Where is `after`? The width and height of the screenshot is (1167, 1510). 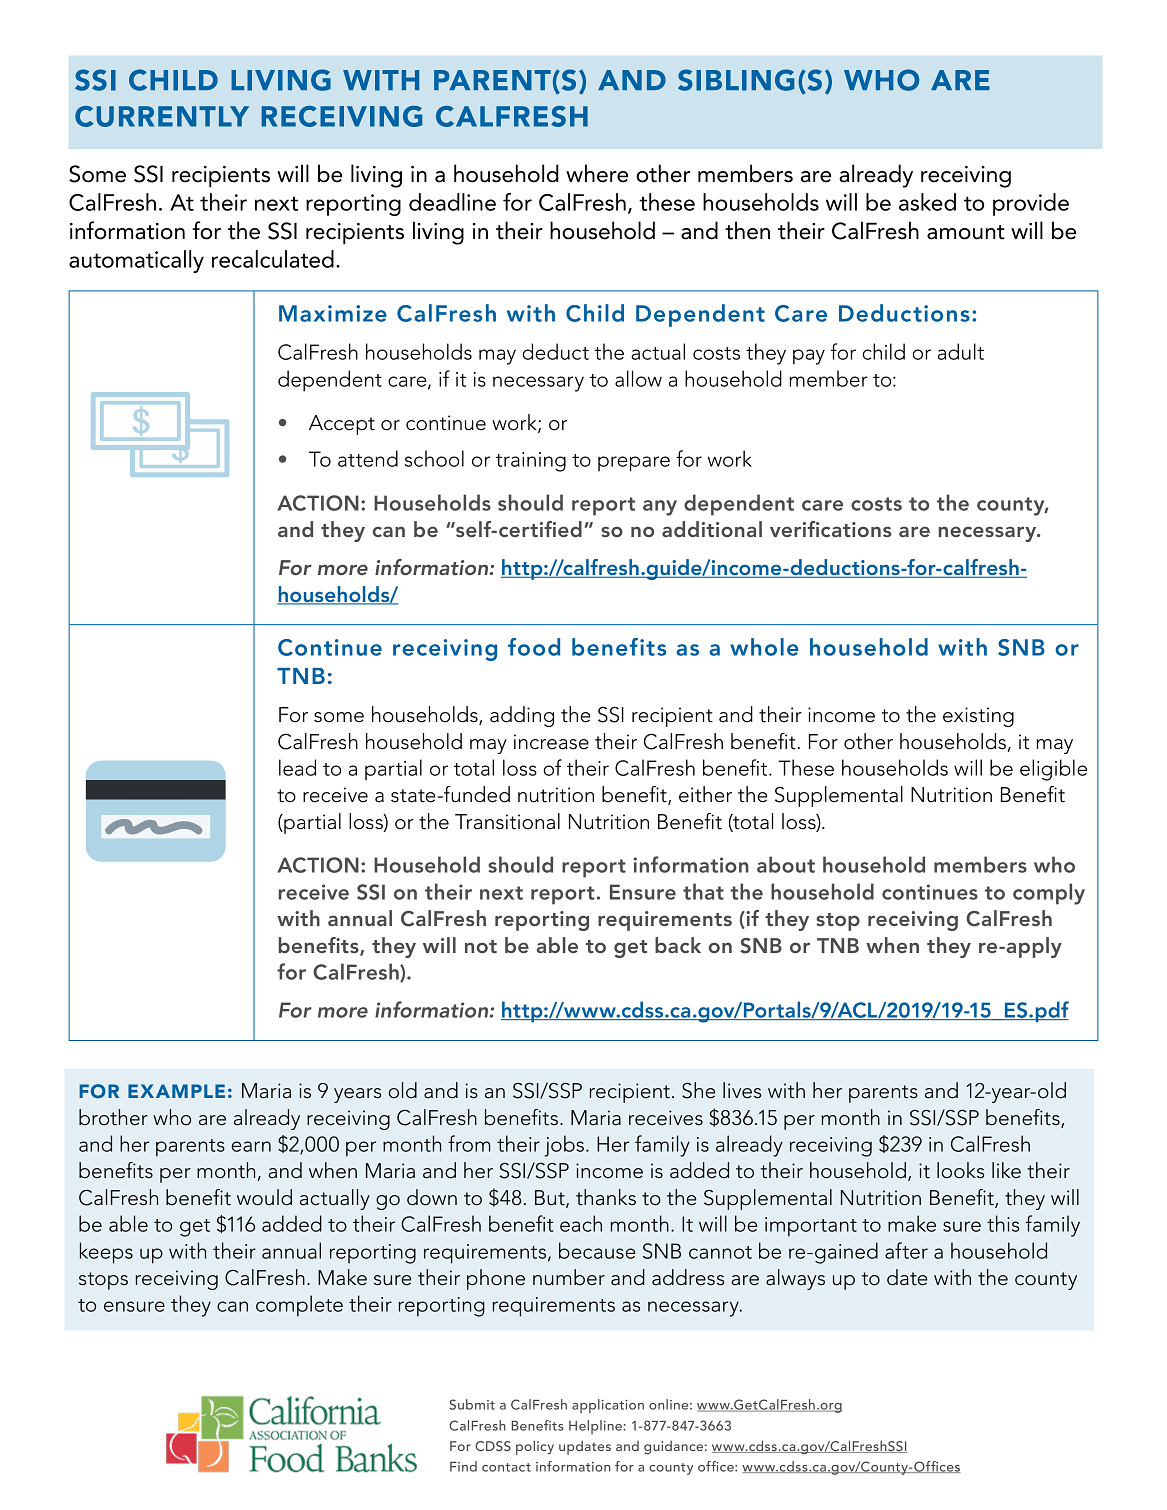 after is located at coordinates (906, 1250).
